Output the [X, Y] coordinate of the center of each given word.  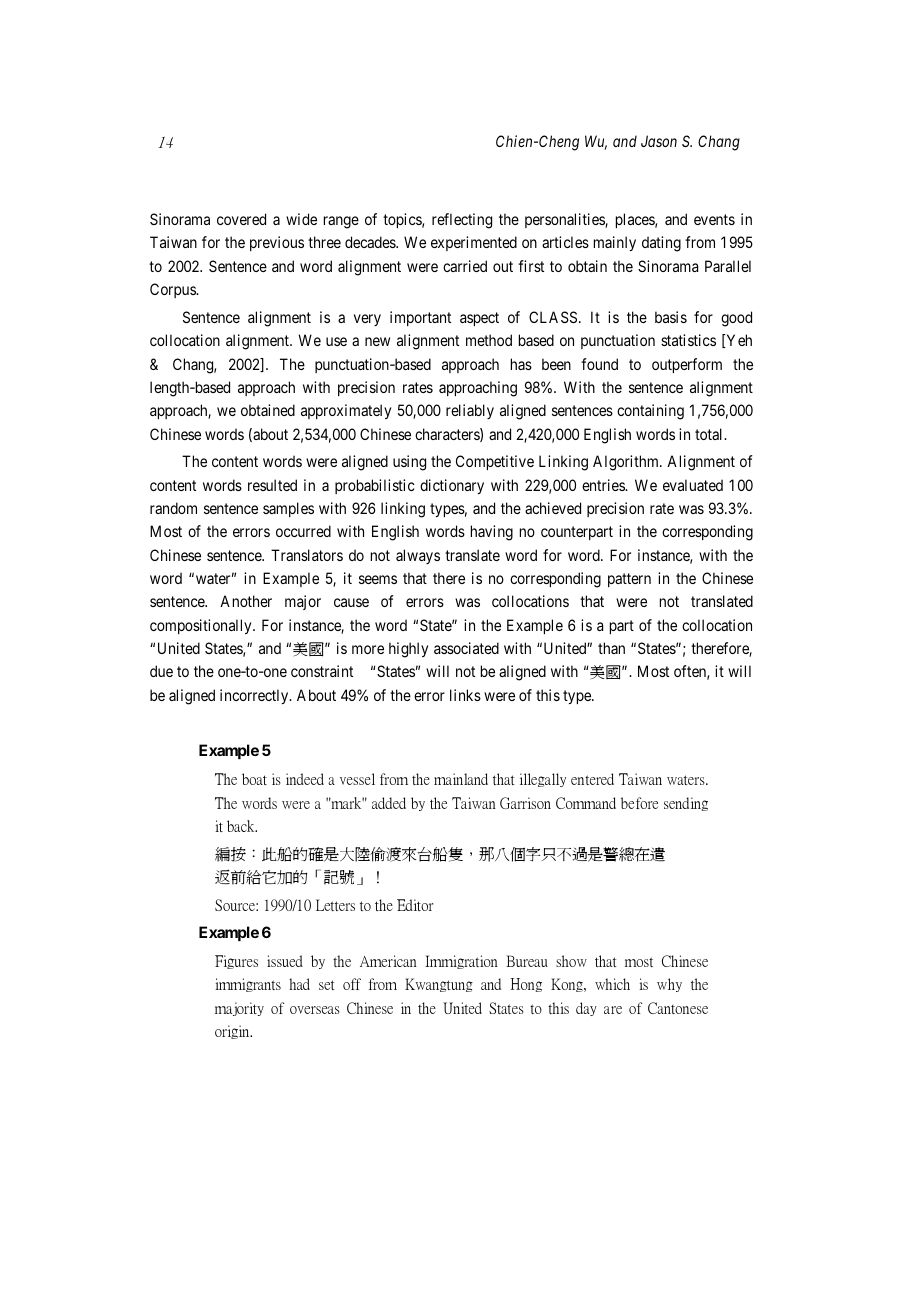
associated [466, 648]
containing [650, 412]
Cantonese [678, 1008]
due [161, 671]
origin [233, 1032]
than [611, 648]
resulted [272, 485]
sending [686, 804]
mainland [461, 779]
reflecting [462, 221]
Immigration [461, 962]
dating [661, 244]
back [242, 826]
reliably [470, 411]
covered [241, 219]
